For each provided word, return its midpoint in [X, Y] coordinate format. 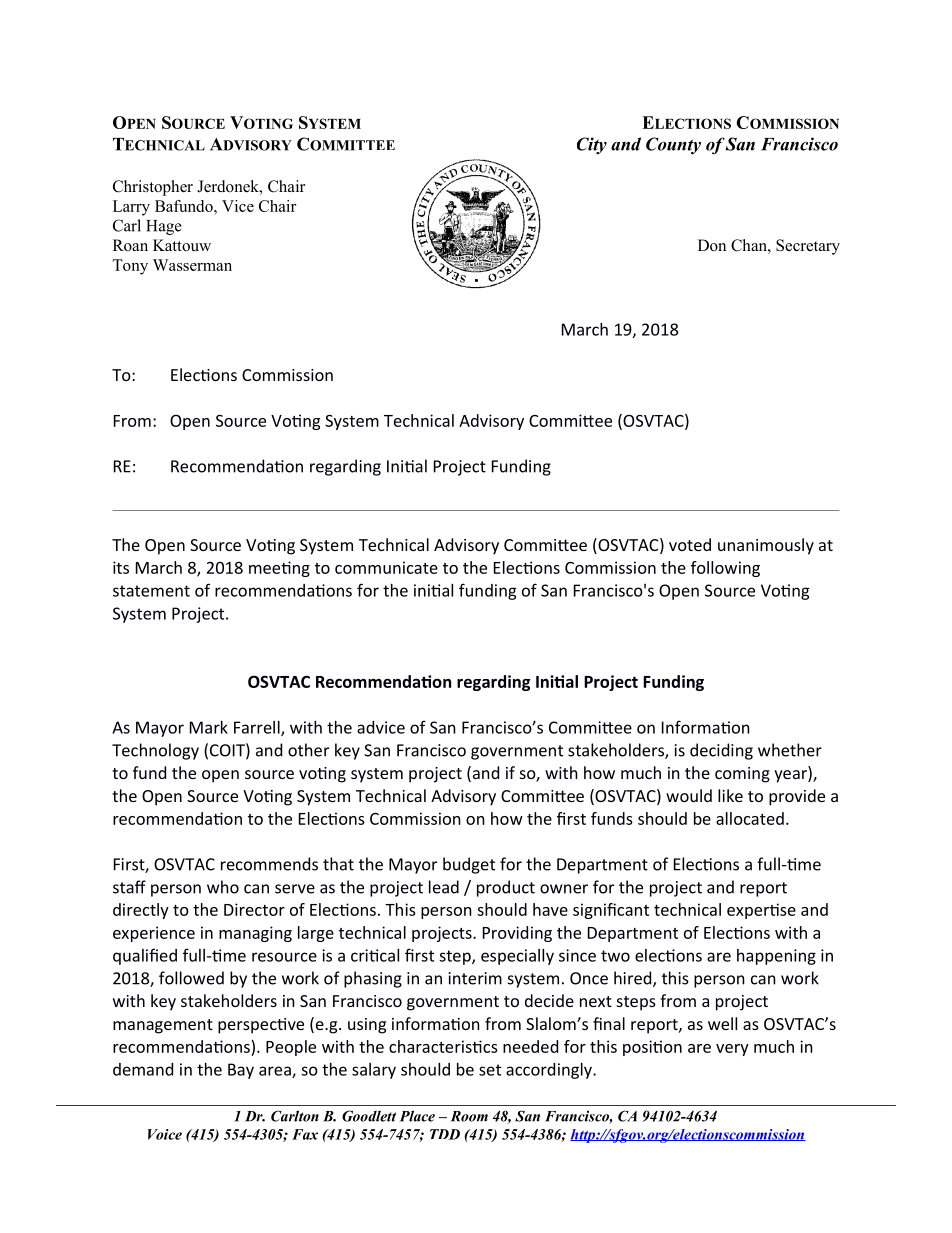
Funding [673, 683]
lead [444, 887]
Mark [209, 727]
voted [690, 544]
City [592, 146]
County [673, 146]
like [730, 795]
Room [469, 1116]
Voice [165, 1134]
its [121, 567]
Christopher [153, 188]
